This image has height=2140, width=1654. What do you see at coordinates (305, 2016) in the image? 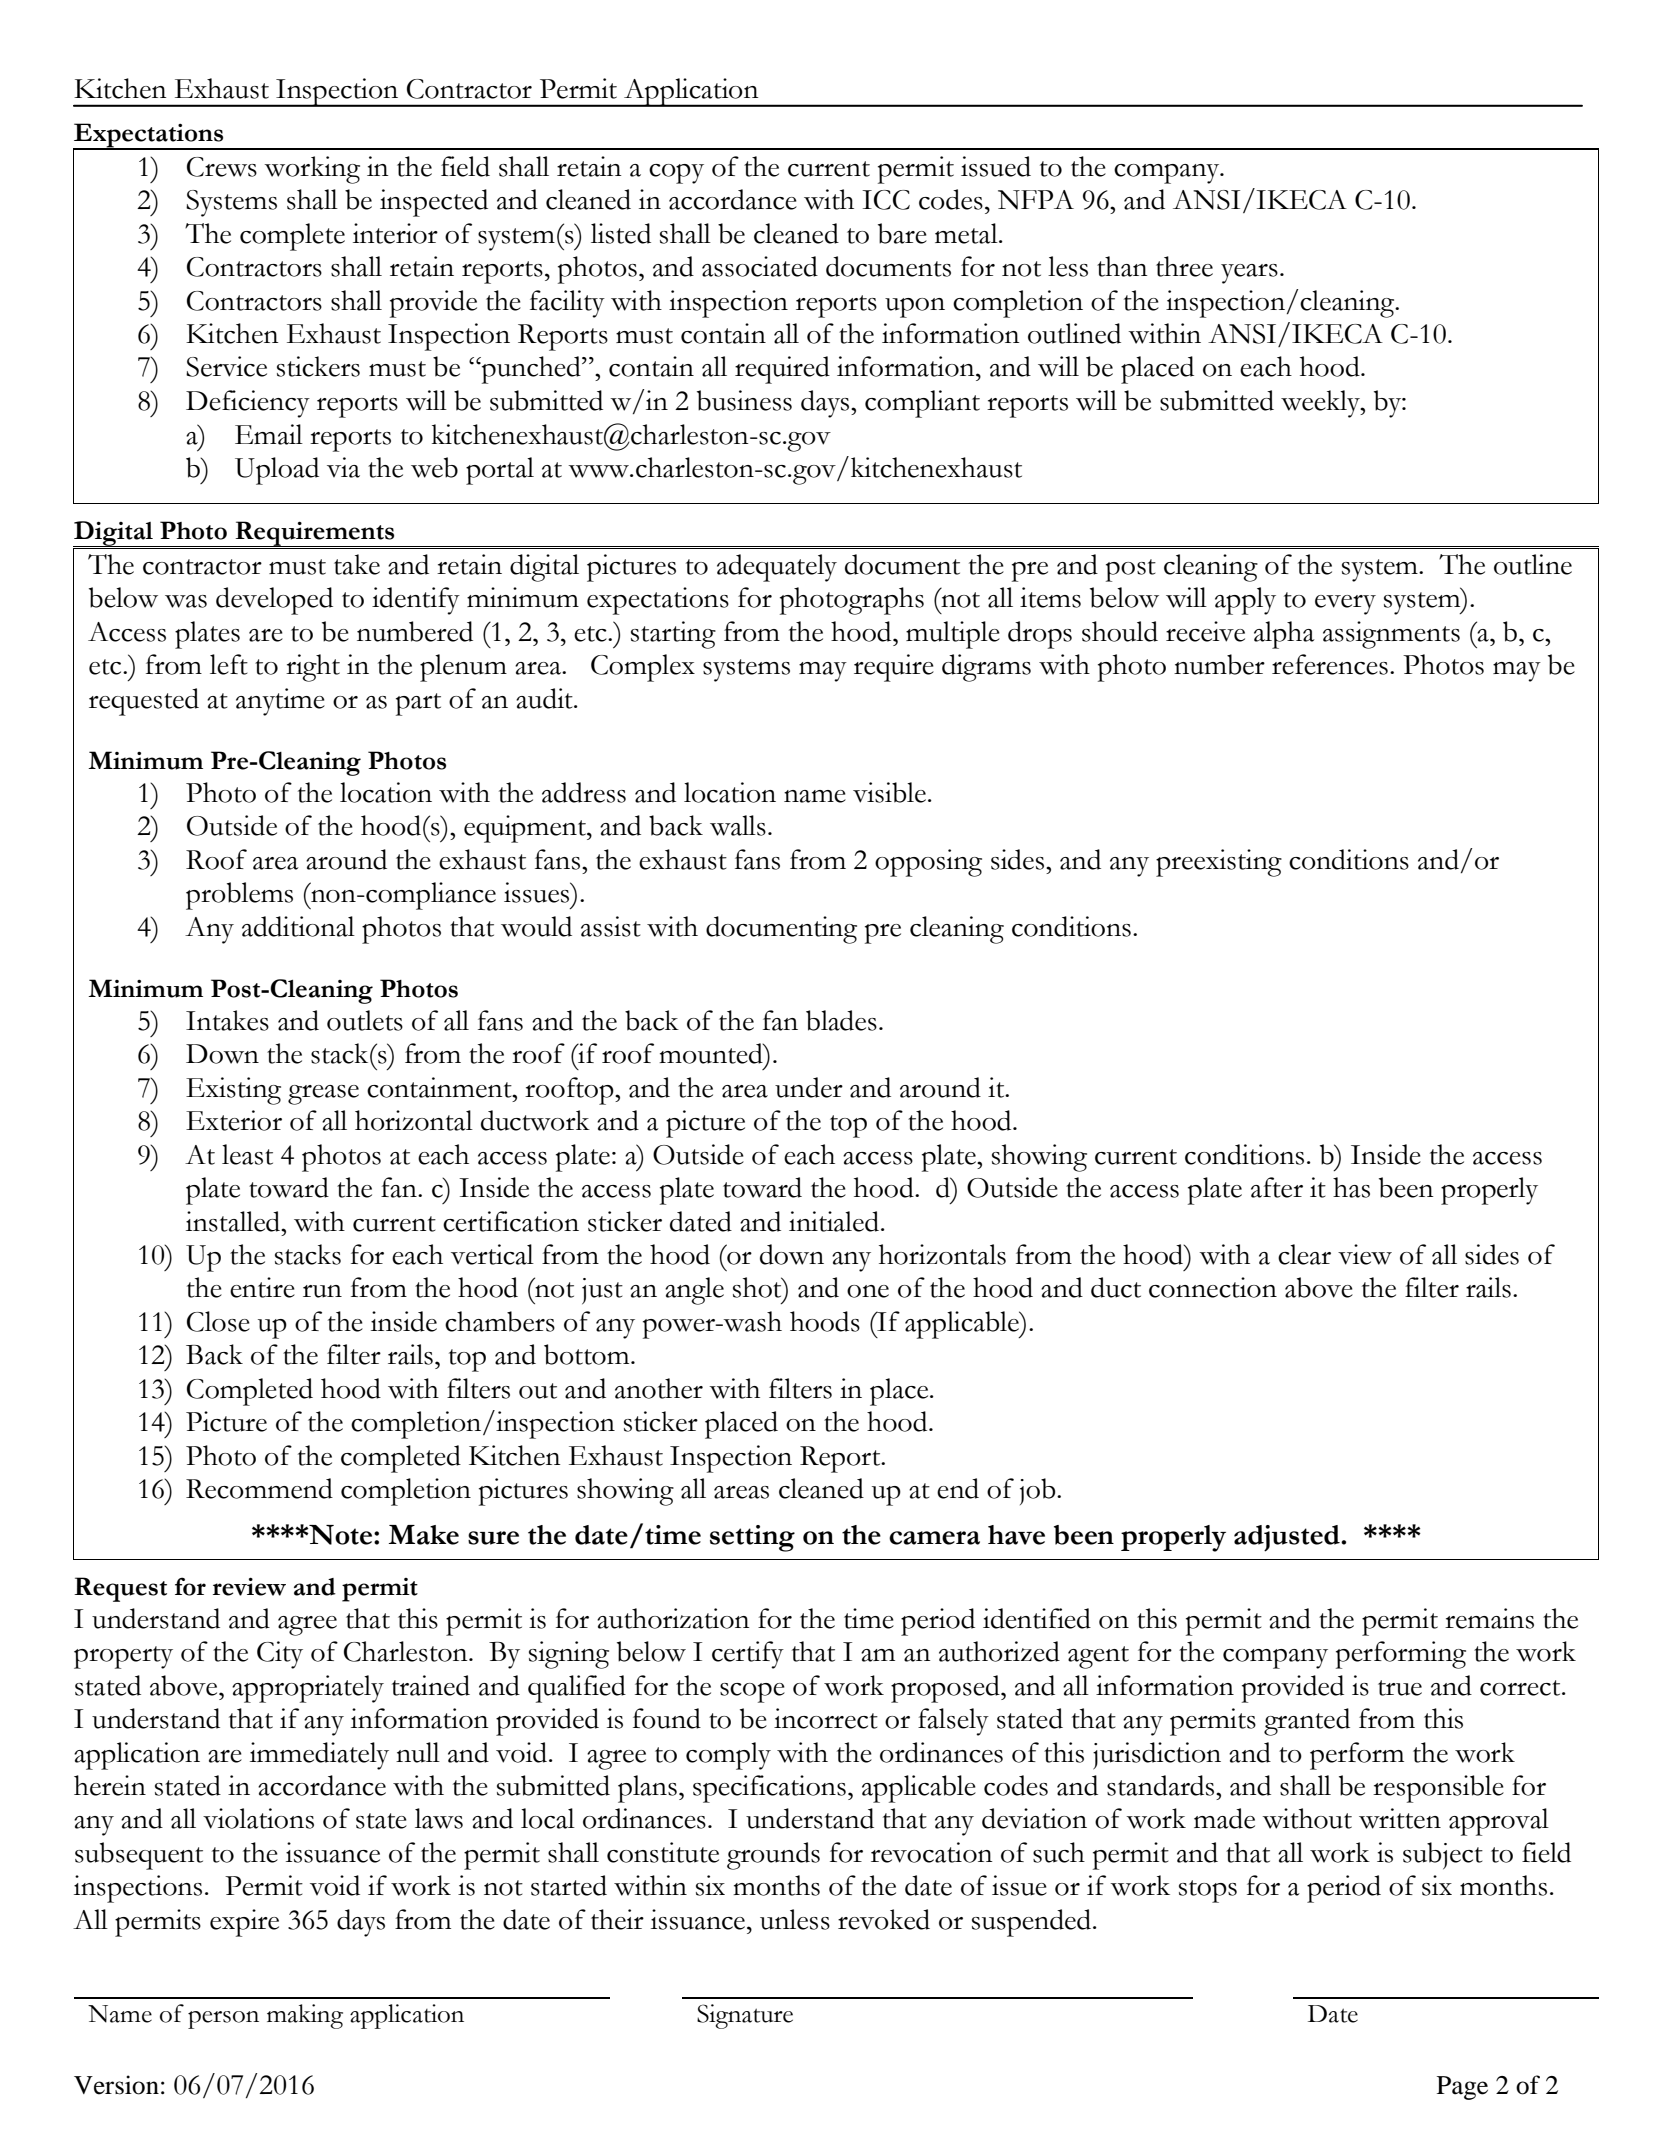
I see `making` at bounding box center [305, 2016].
